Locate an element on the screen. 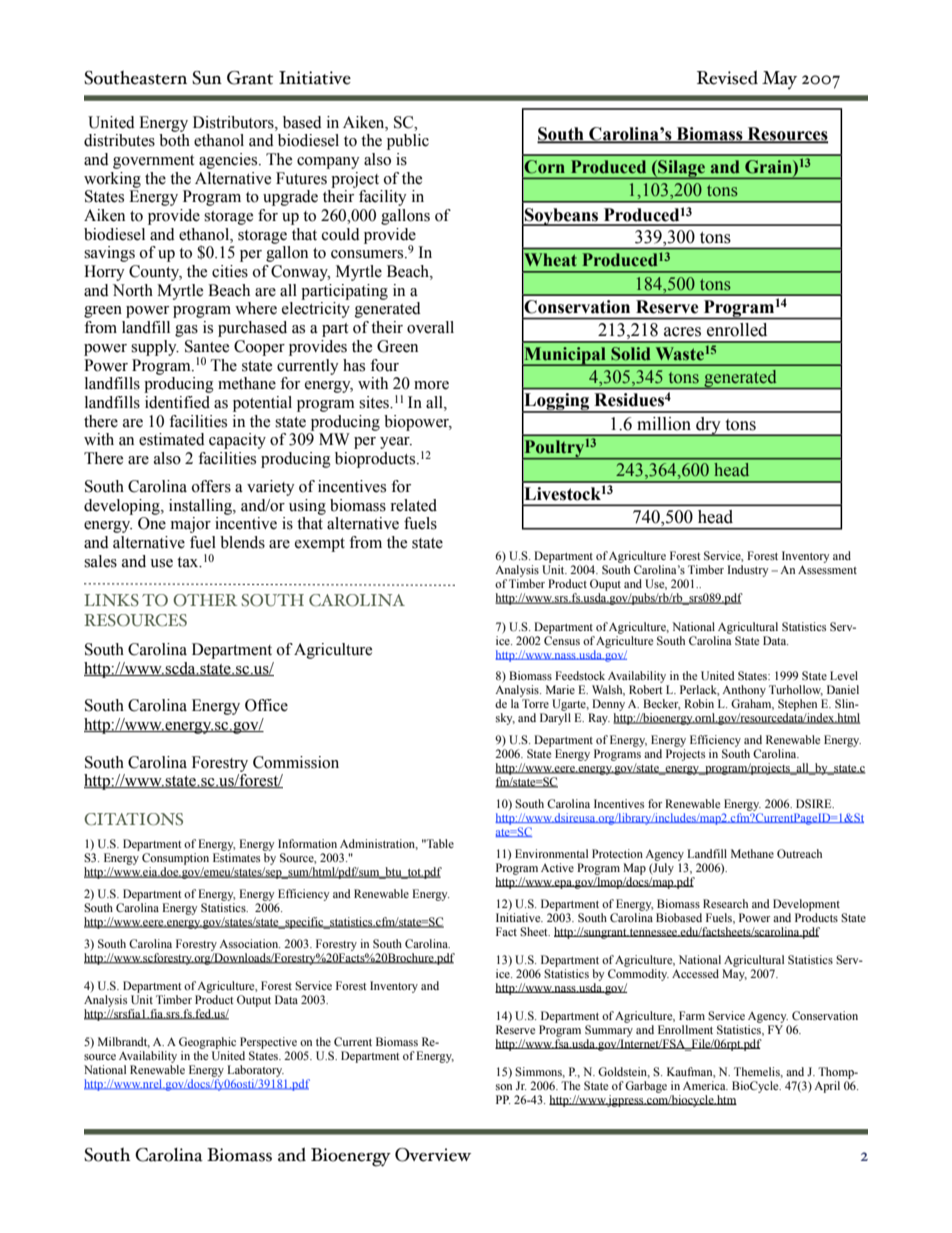 The width and height of the screenshot is (952, 1233). Industry is located at coordinates (748, 571).
